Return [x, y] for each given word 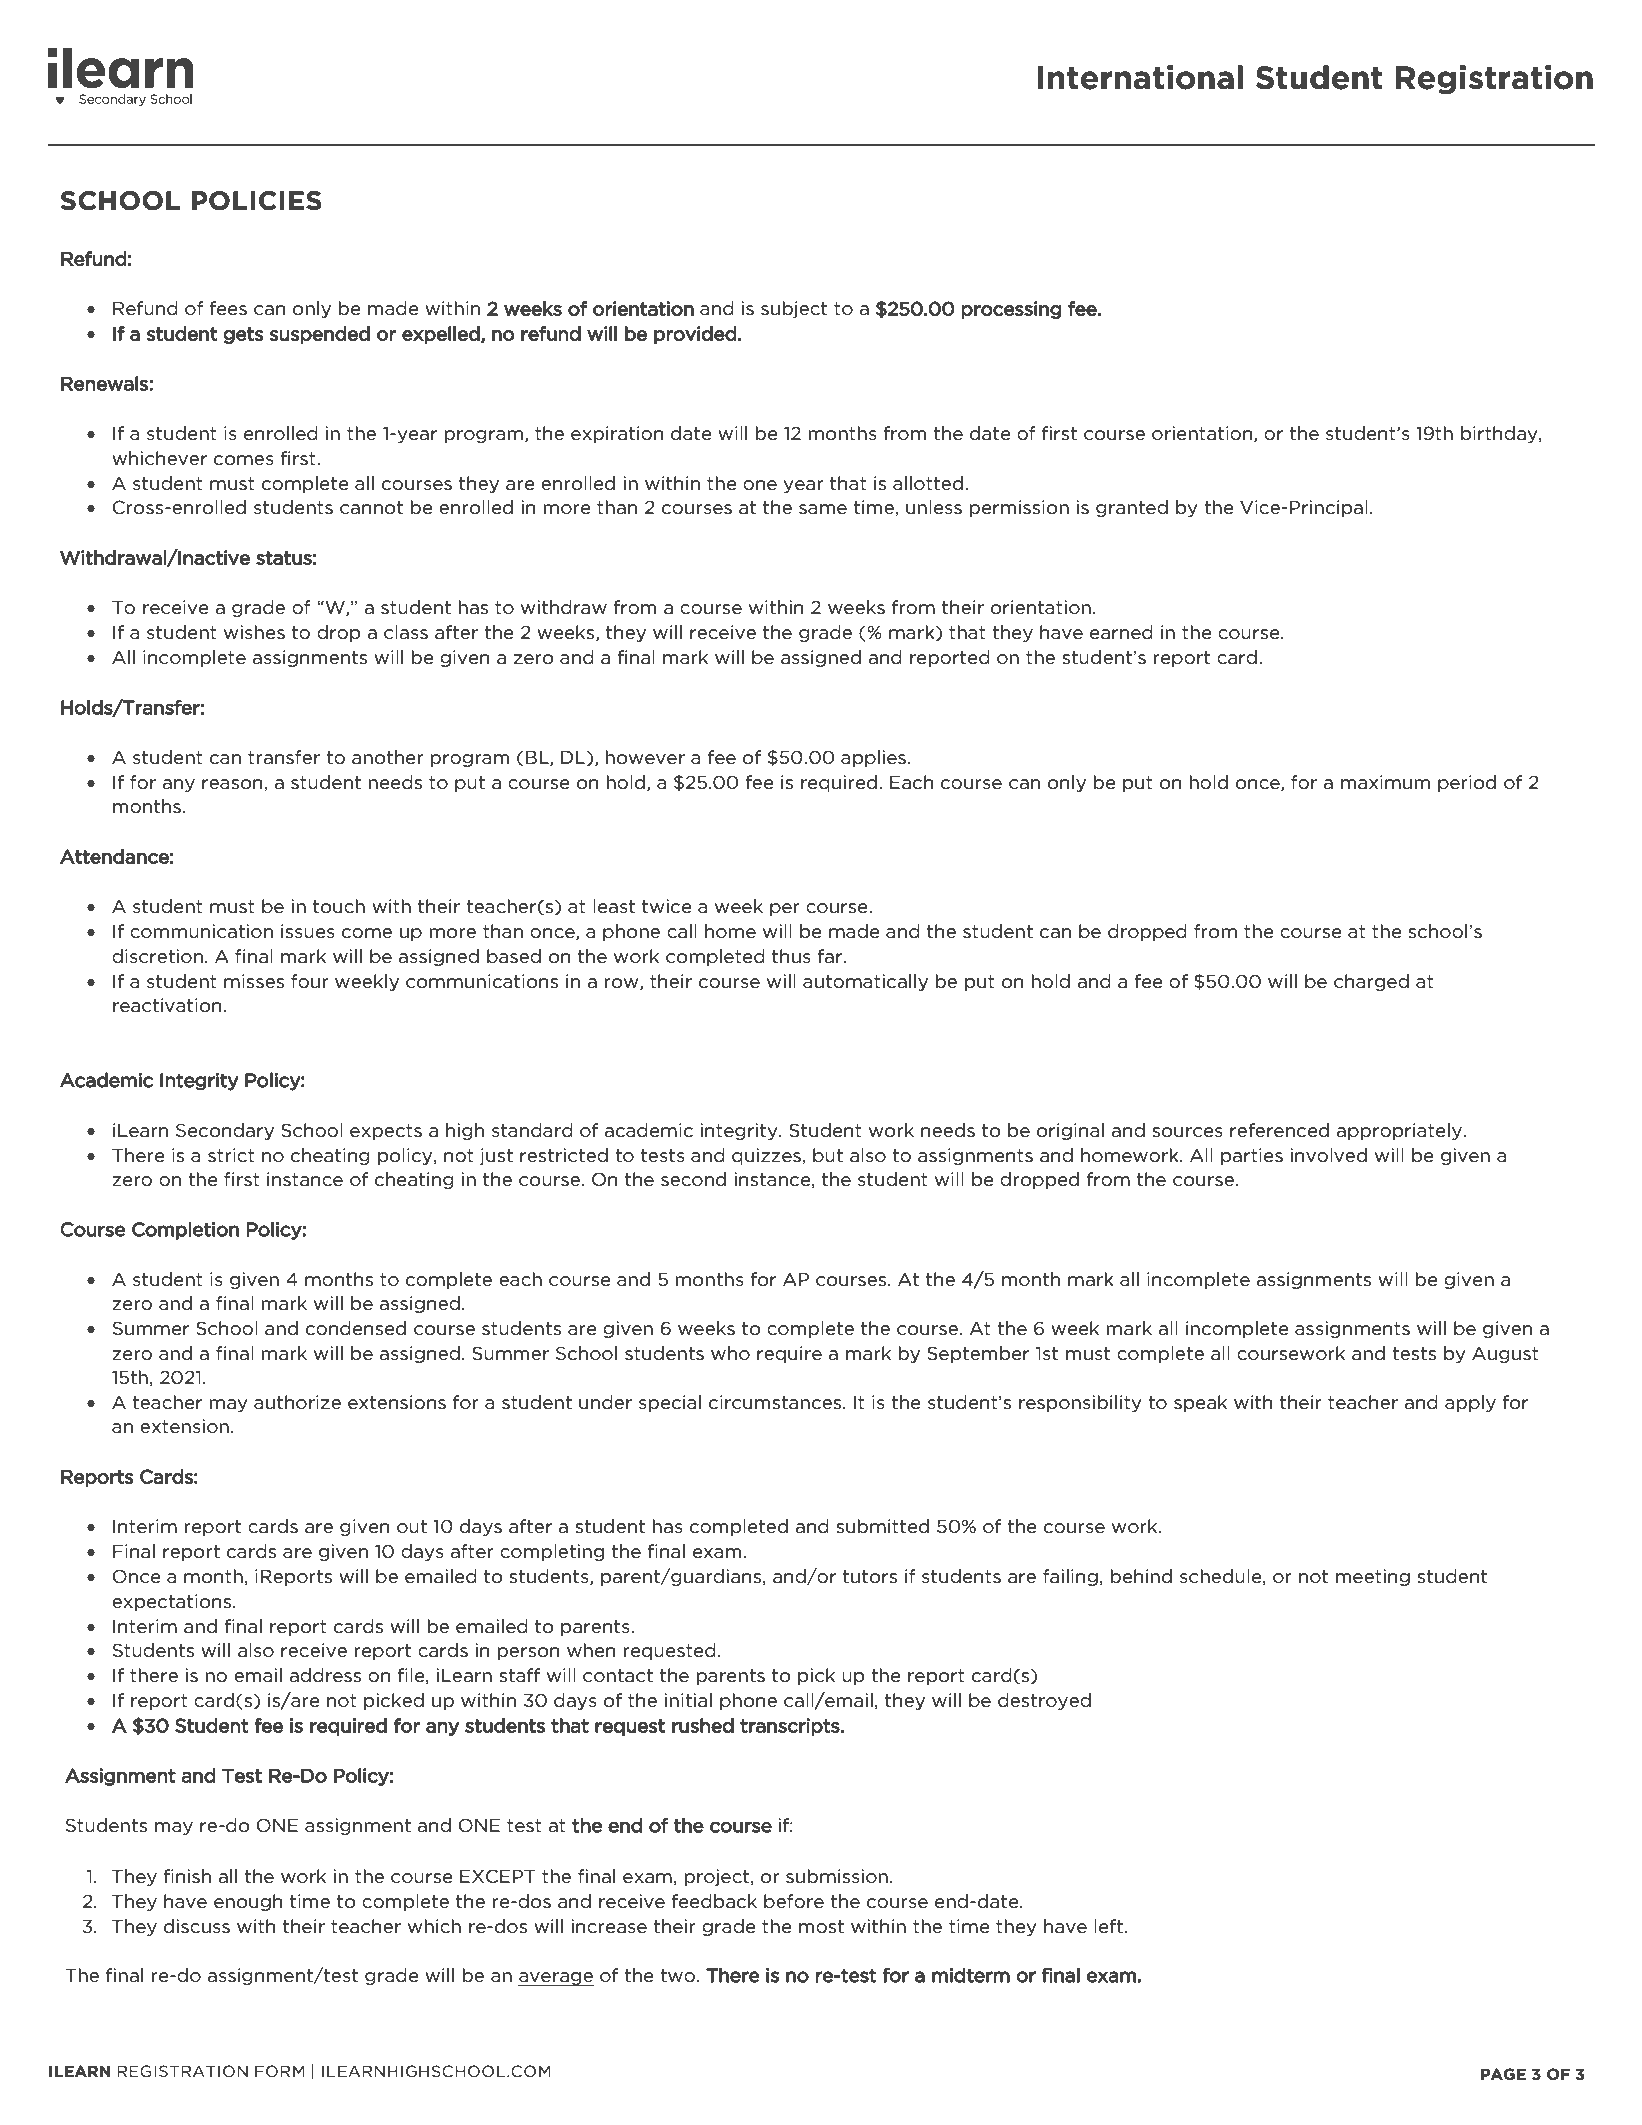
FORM [279, 2071]
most [821, 1927]
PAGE [1503, 2074]
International [1140, 77]
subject [794, 309]
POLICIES [257, 201]
